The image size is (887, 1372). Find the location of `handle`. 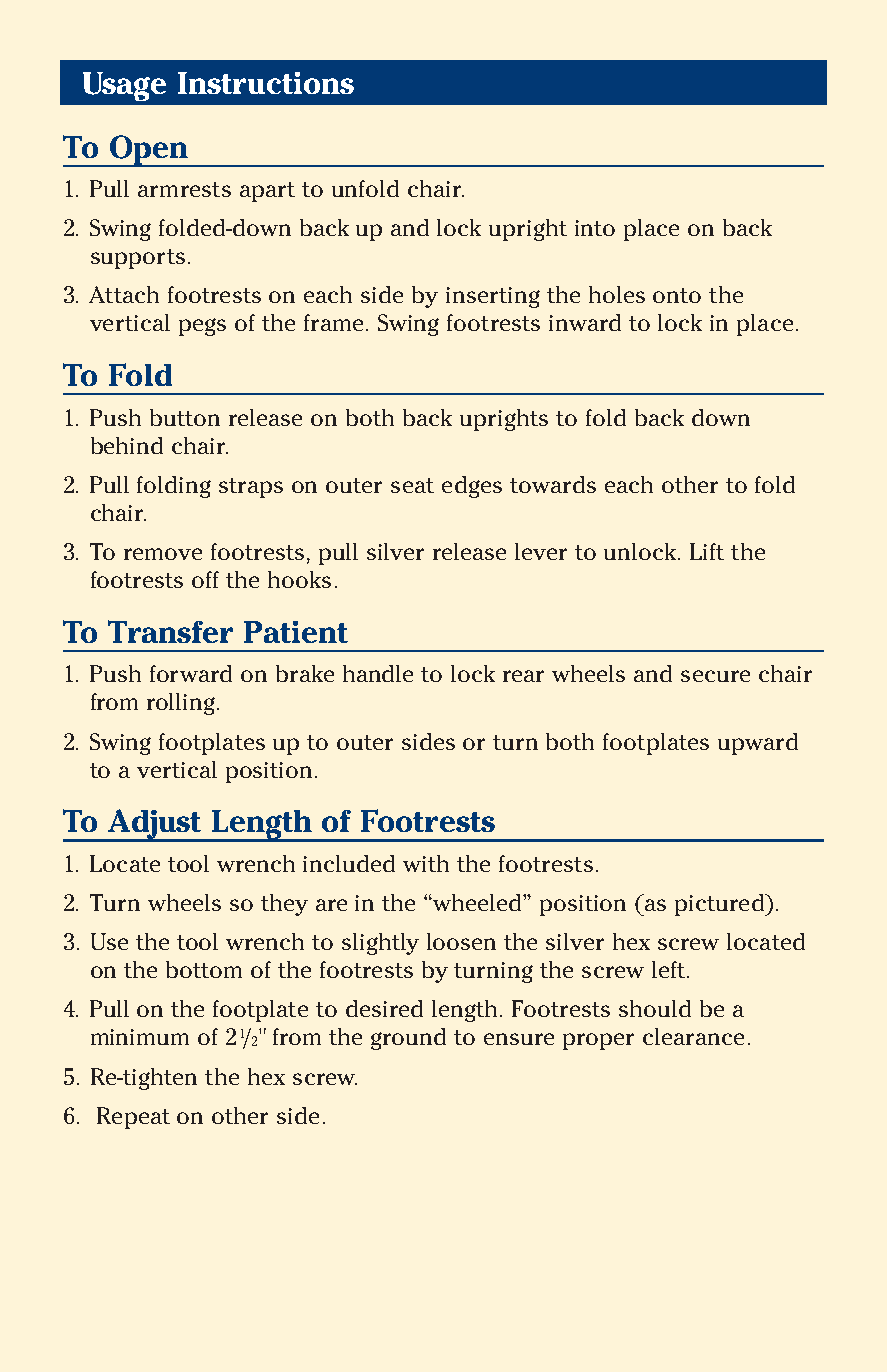

handle is located at coordinates (378, 673).
